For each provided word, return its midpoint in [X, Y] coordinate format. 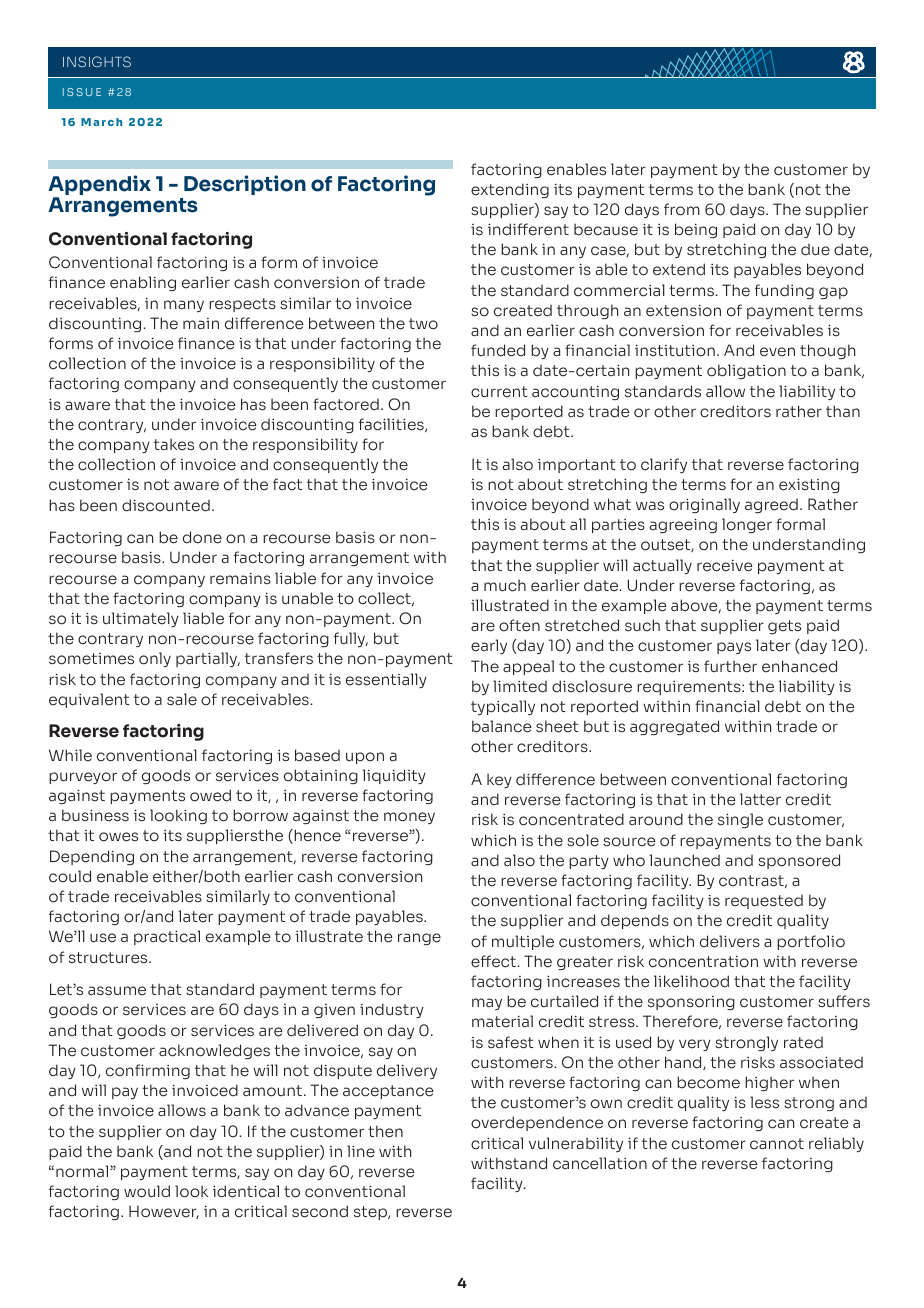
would [147, 1191]
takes [174, 444]
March [101, 122]
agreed [771, 506]
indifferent [528, 229]
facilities [392, 425]
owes [118, 837]
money [409, 818]
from [682, 209]
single [740, 820]
